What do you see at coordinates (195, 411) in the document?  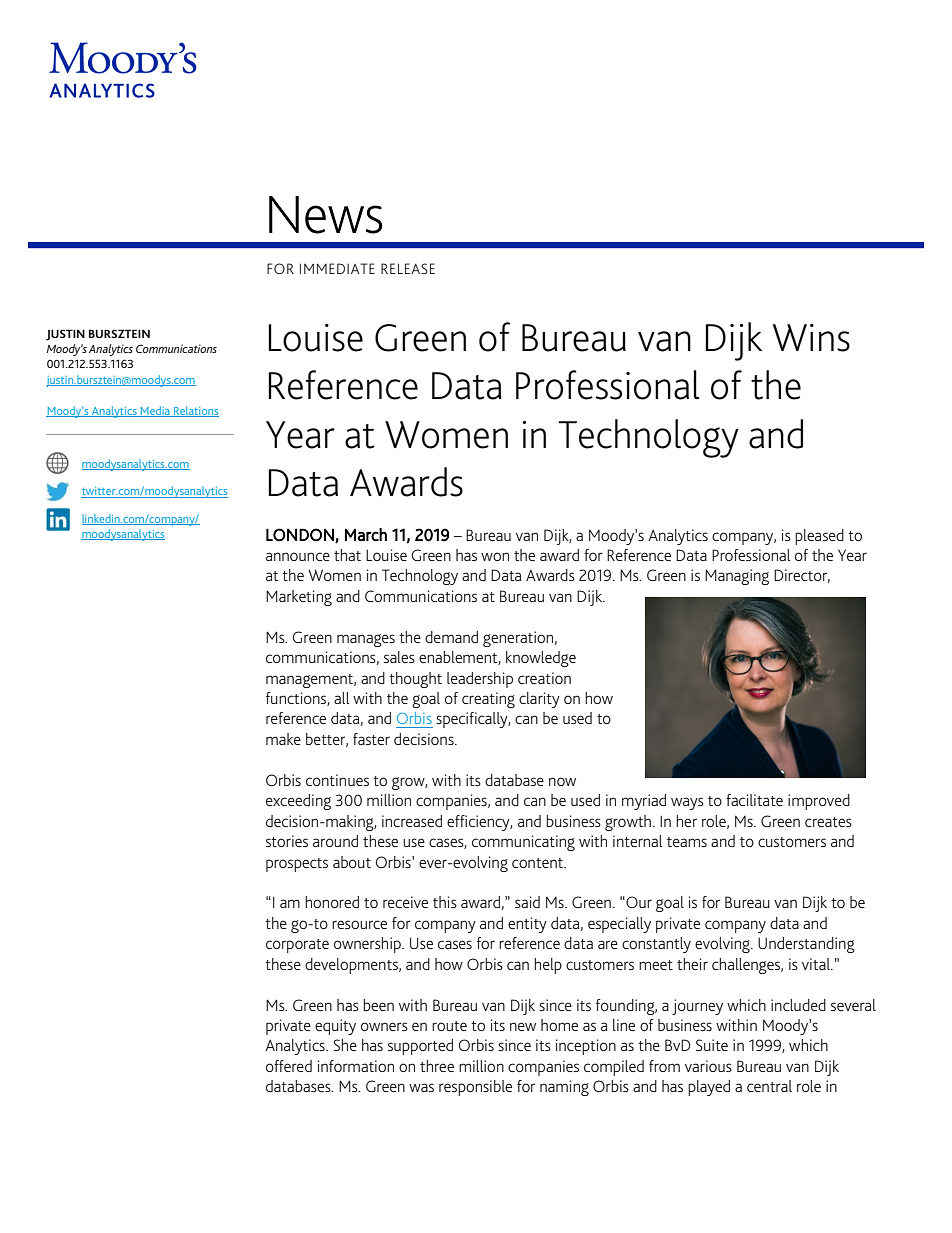 I see `Relations` at bounding box center [195, 411].
